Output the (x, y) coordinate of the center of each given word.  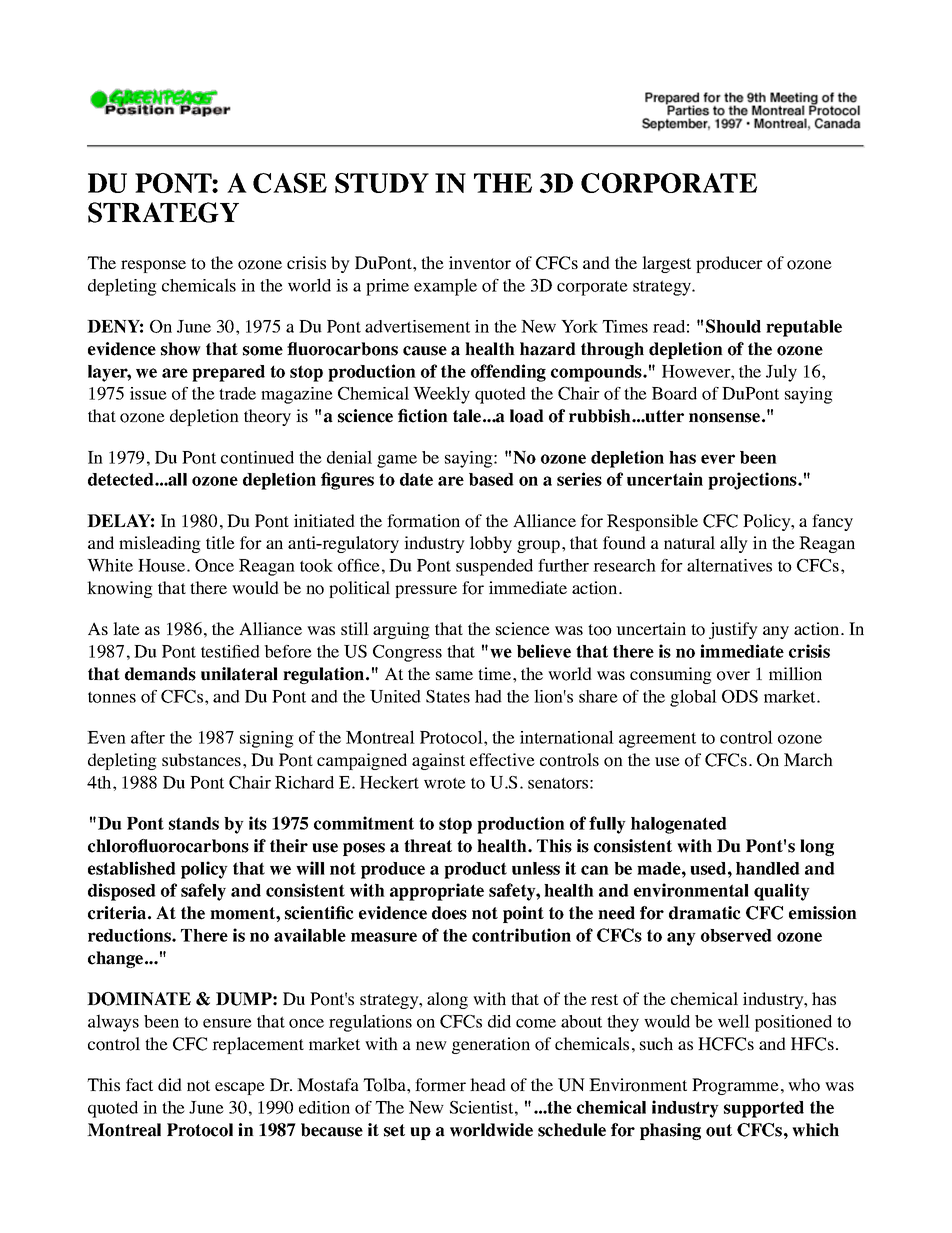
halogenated (679, 825)
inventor (480, 263)
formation (423, 521)
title (220, 542)
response (153, 266)
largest (666, 264)
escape (240, 1088)
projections (753, 481)
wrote (445, 783)
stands (194, 823)
